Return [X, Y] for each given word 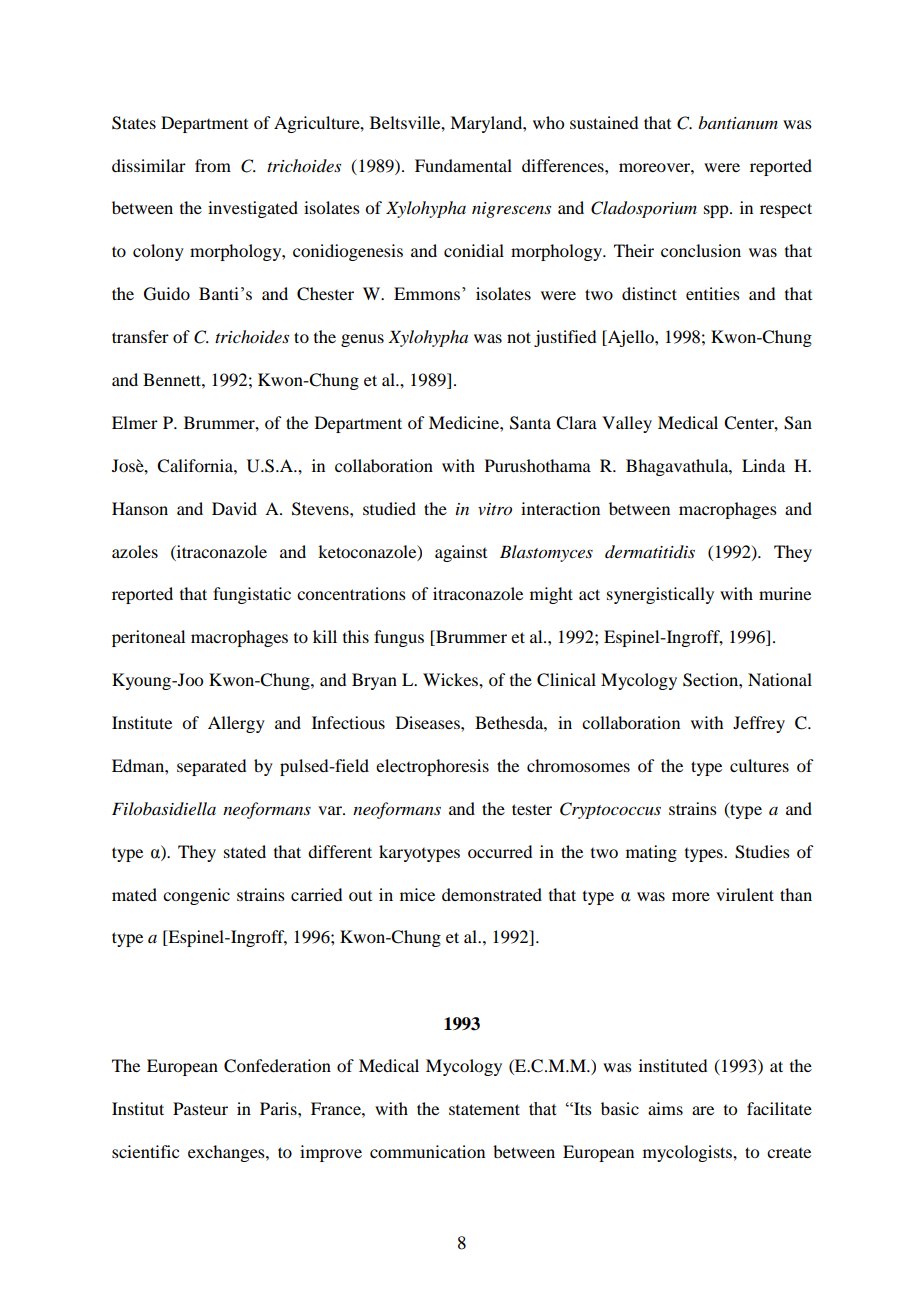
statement [484, 1109]
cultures [759, 765]
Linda [763, 465]
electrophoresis [432, 767]
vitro [495, 509]
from [213, 165]
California [196, 466]
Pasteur [200, 1108]
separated [211, 767]
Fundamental [463, 165]
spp [717, 211]
